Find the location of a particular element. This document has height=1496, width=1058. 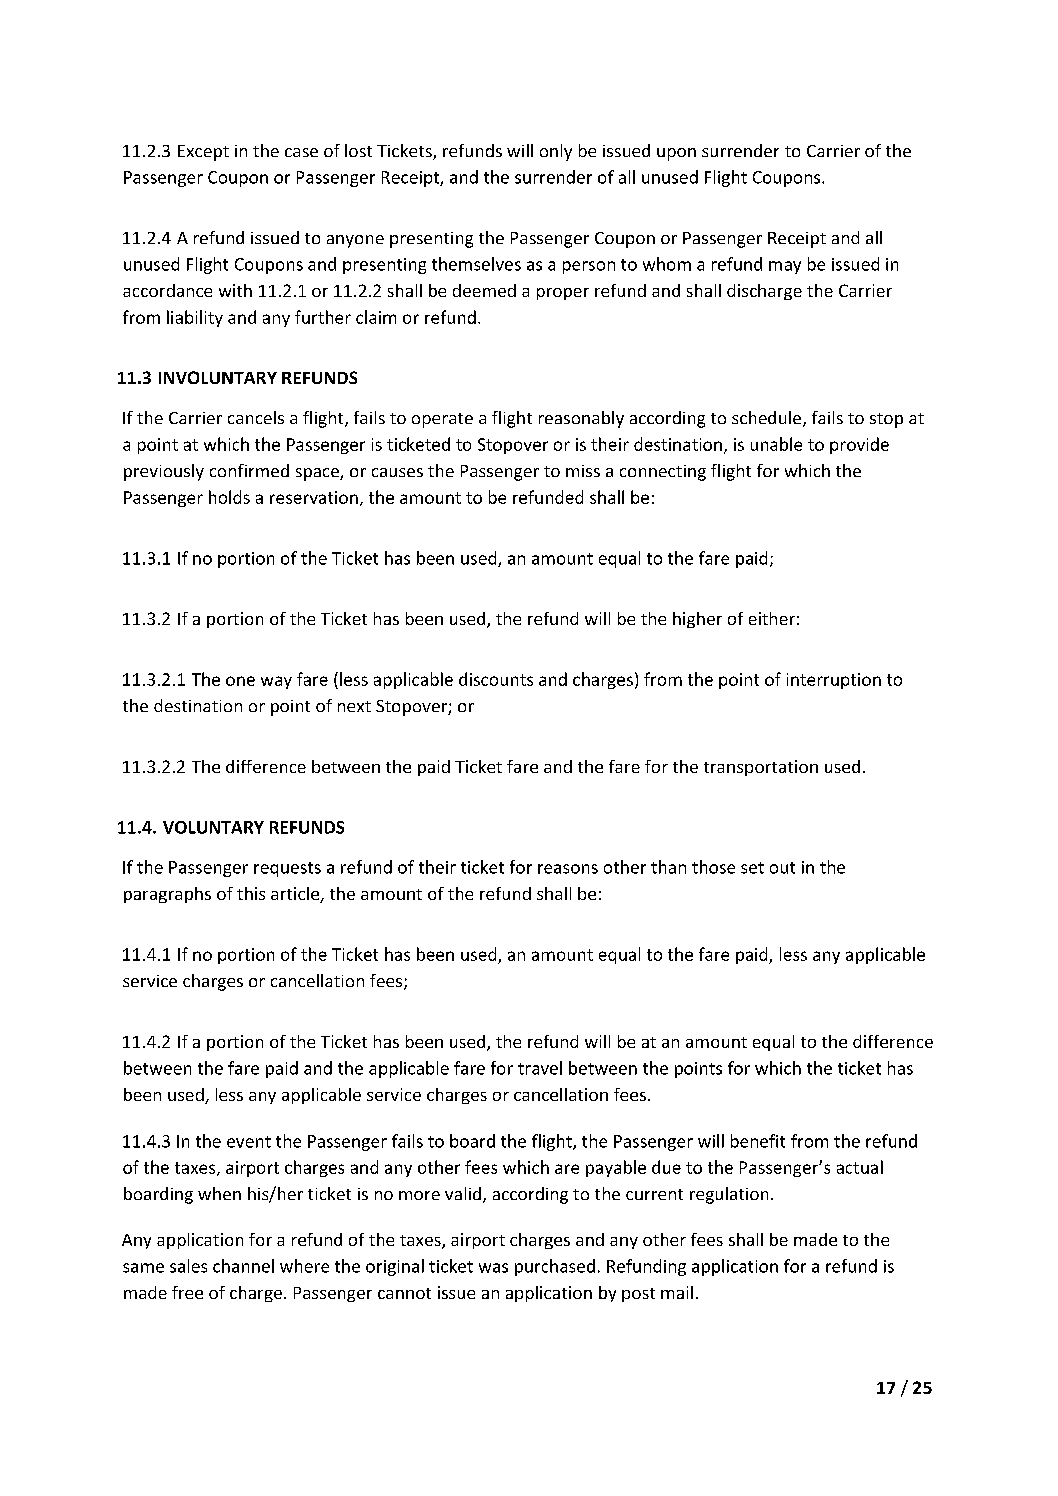

was is located at coordinates (493, 1268).
